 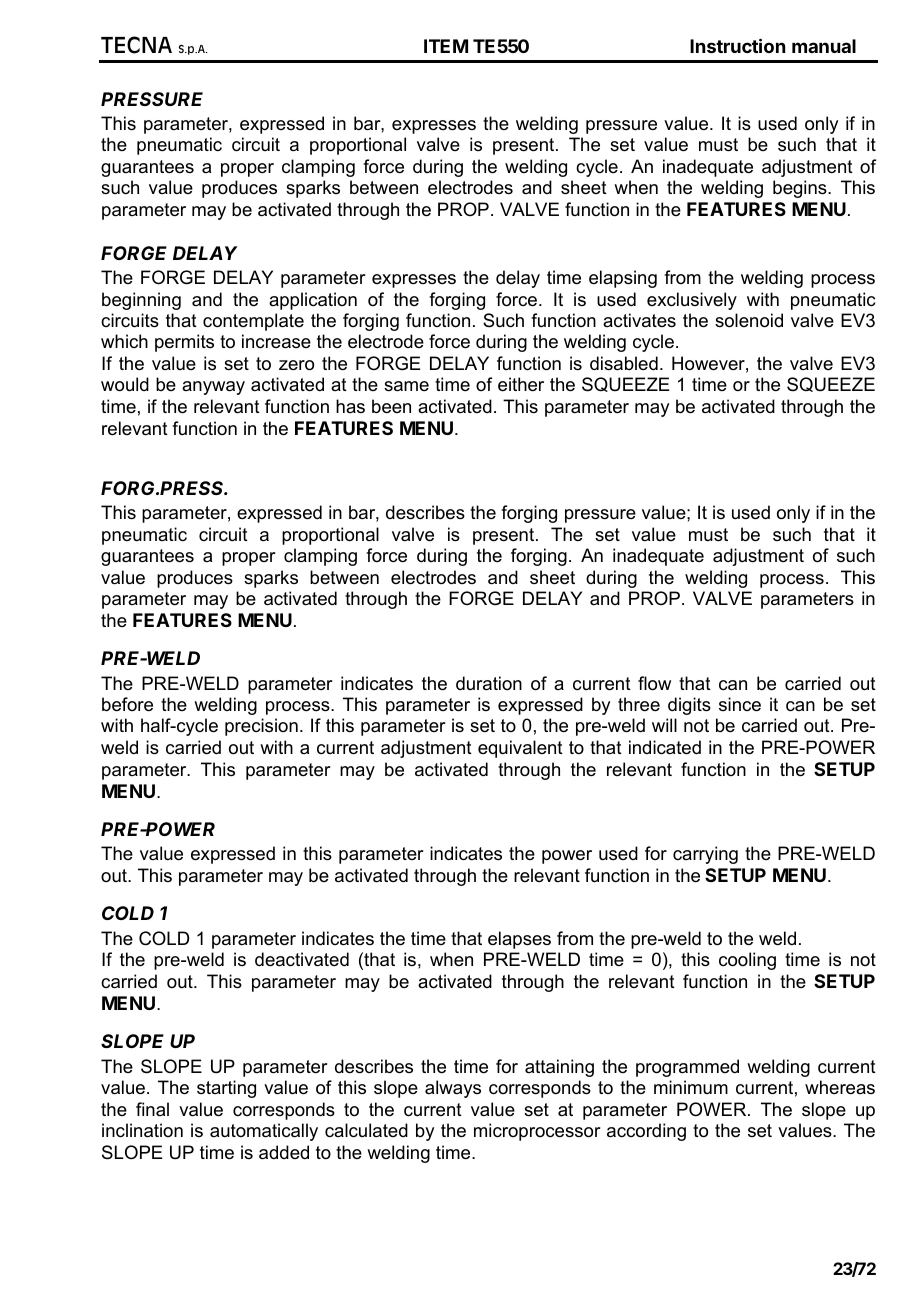 I want to click on solenoid, so click(x=749, y=320).
